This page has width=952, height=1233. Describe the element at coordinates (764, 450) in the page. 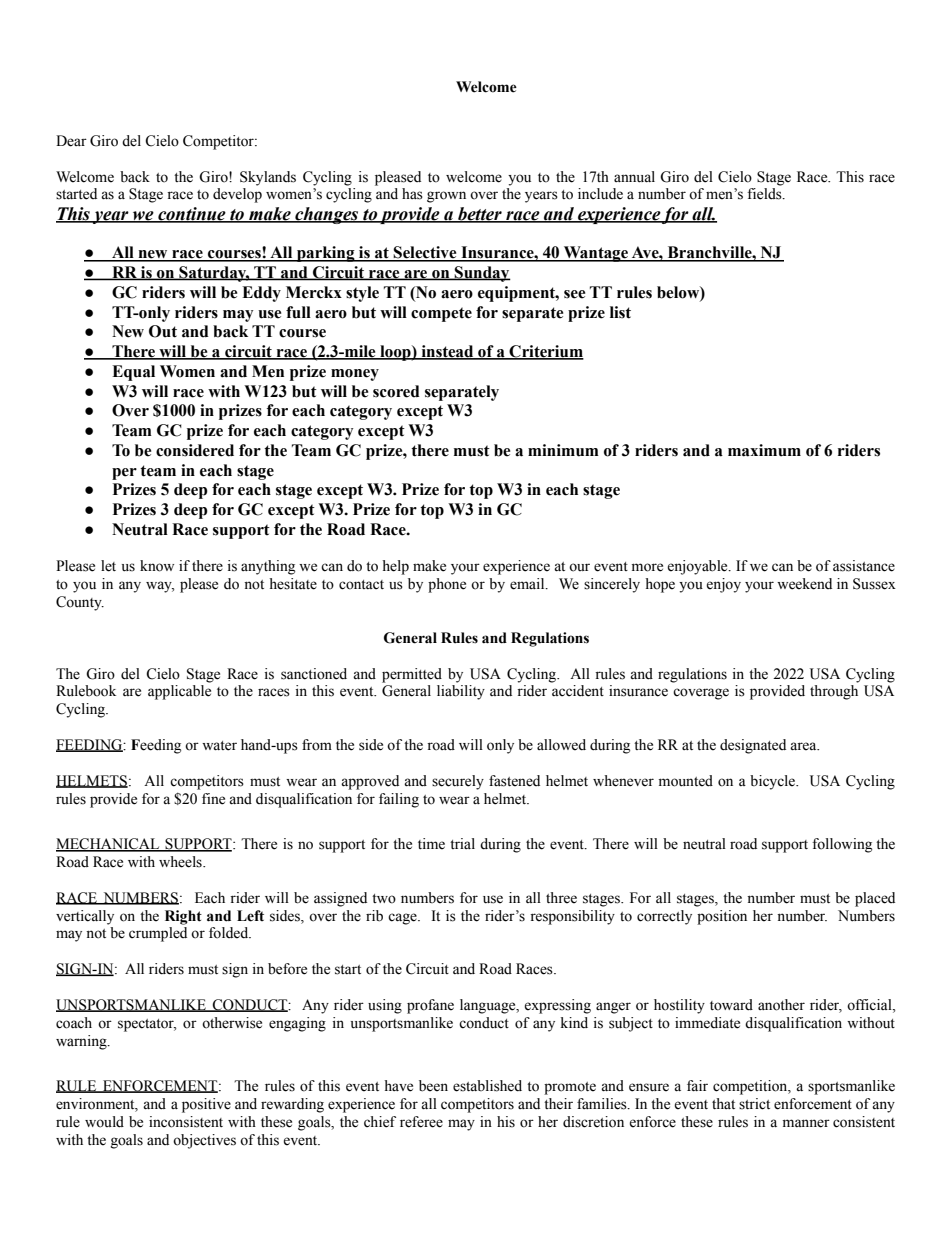

I see `maximum` at that location.
